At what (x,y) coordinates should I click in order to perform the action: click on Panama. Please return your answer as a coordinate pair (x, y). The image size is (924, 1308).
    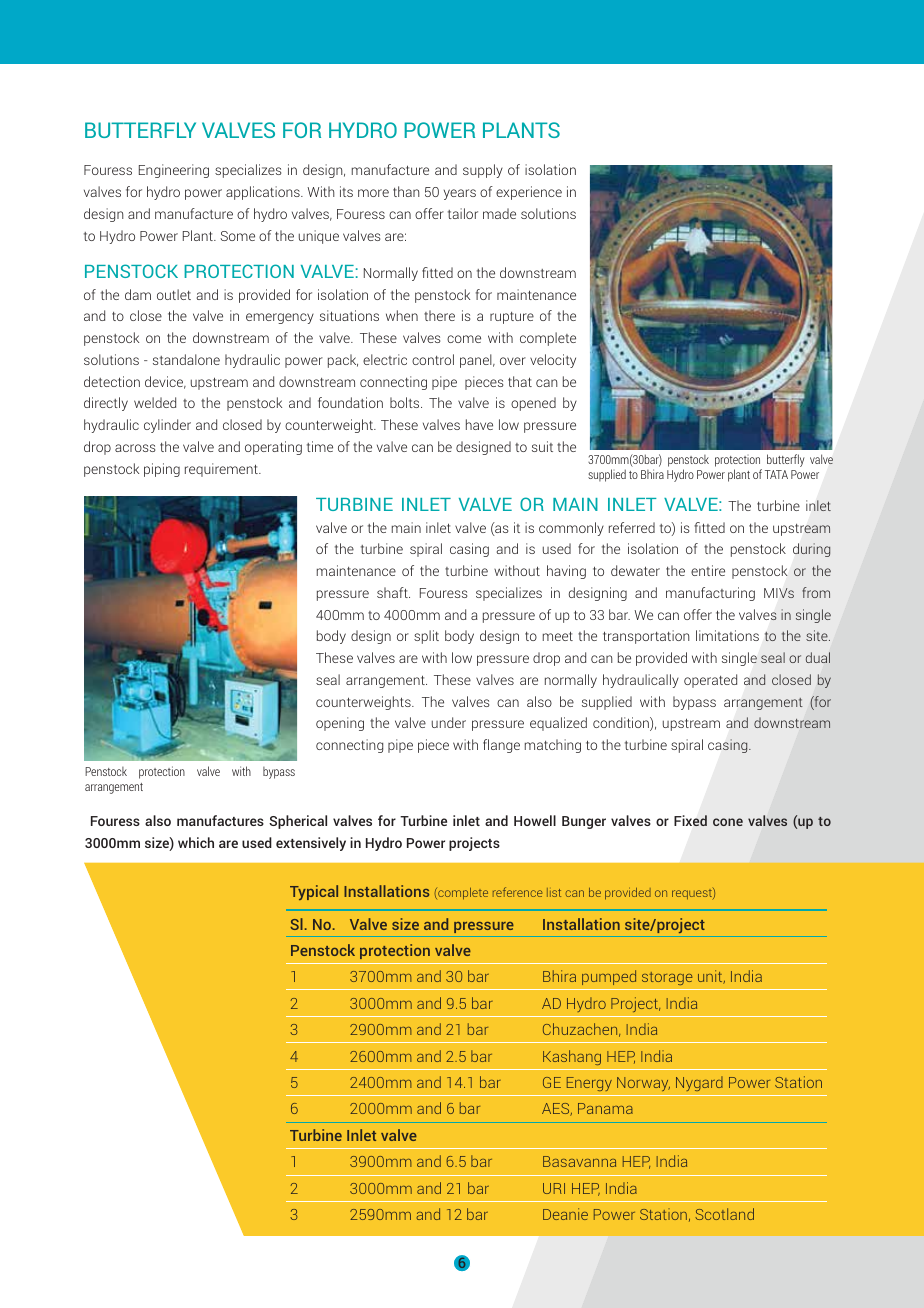
    Looking at the image, I should click on (605, 1108).
